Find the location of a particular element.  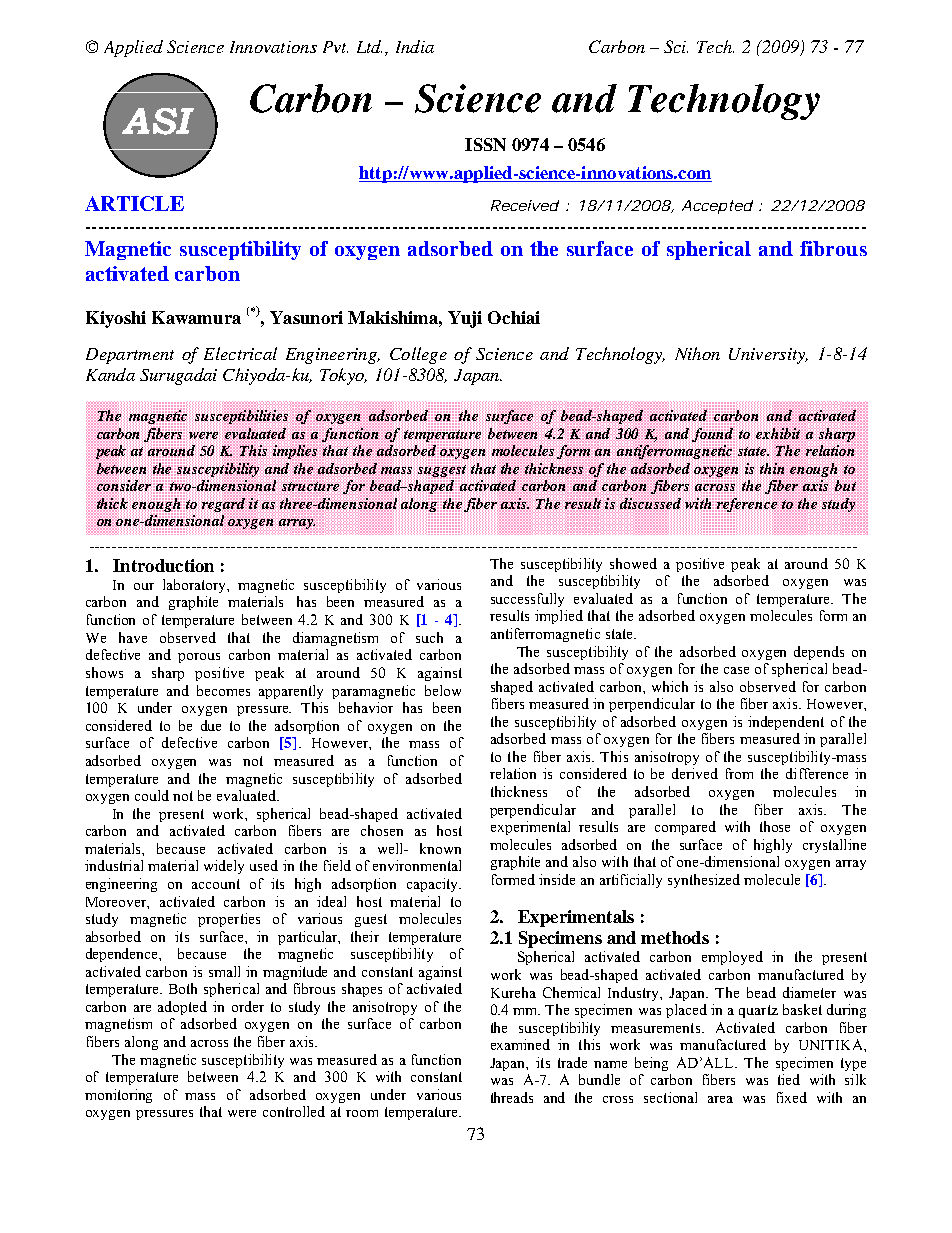

monitoring is located at coordinates (118, 1096).
